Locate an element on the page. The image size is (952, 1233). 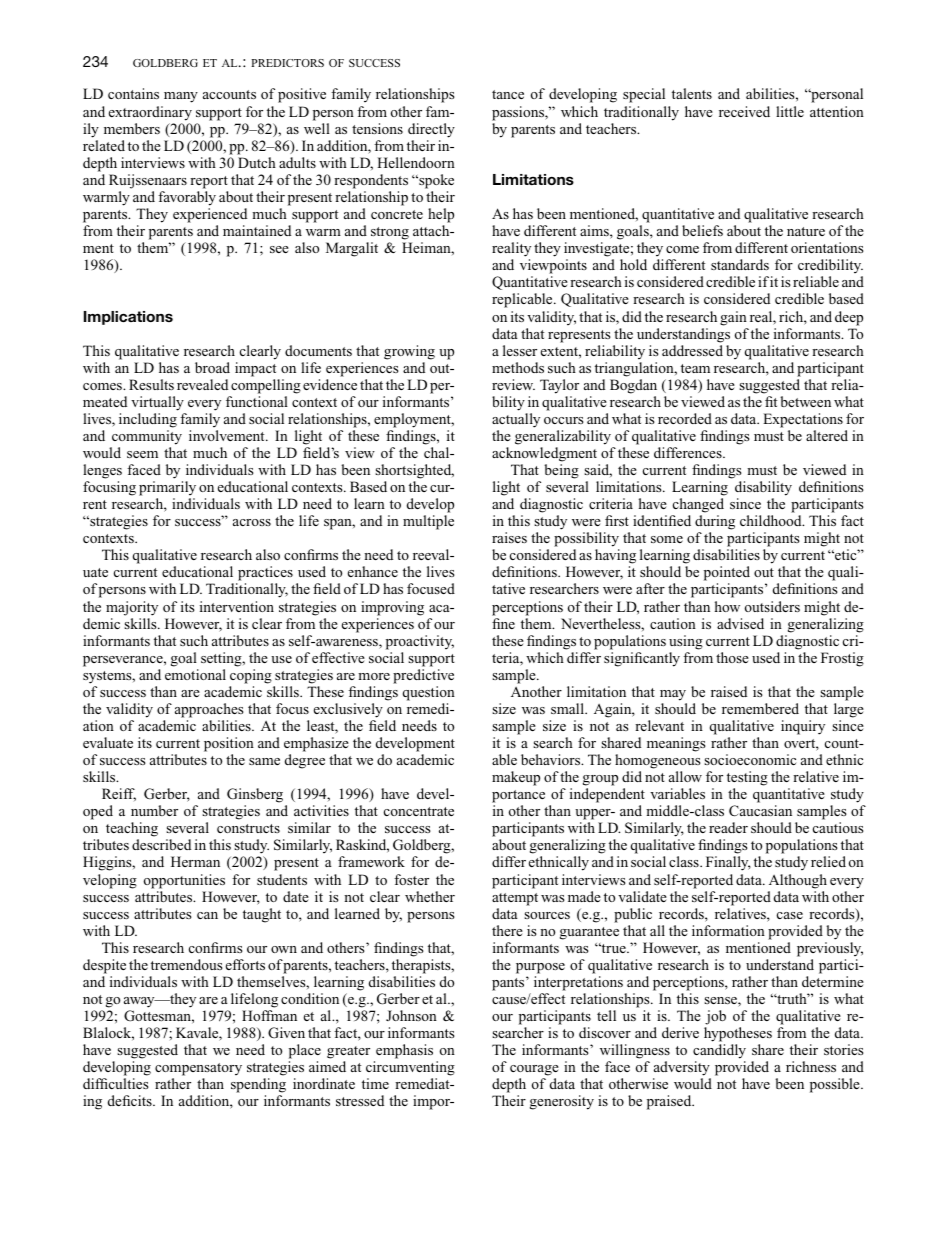
attempt is located at coordinates (515, 899).
